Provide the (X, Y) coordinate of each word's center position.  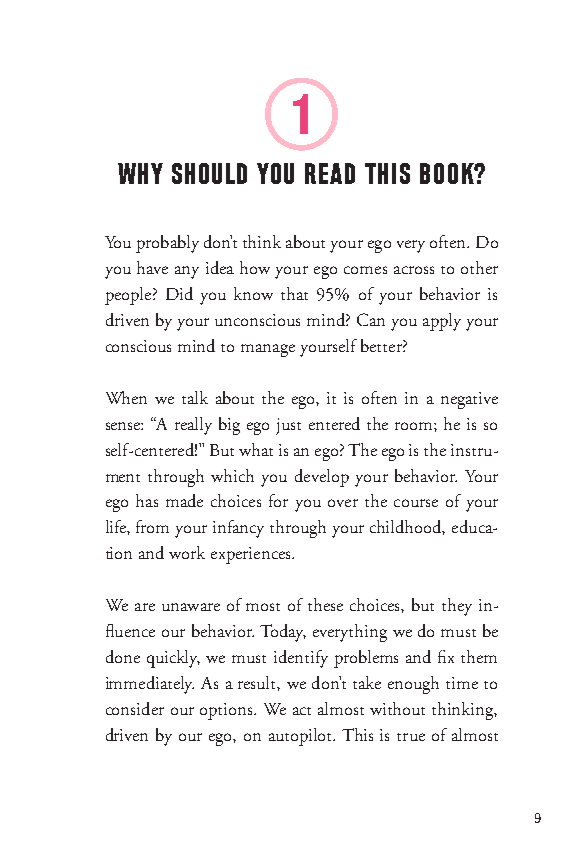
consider (135, 708)
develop (322, 478)
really (193, 426)
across (414, 270)
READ (330, 173)
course (416, 503)
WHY (140, 173)
